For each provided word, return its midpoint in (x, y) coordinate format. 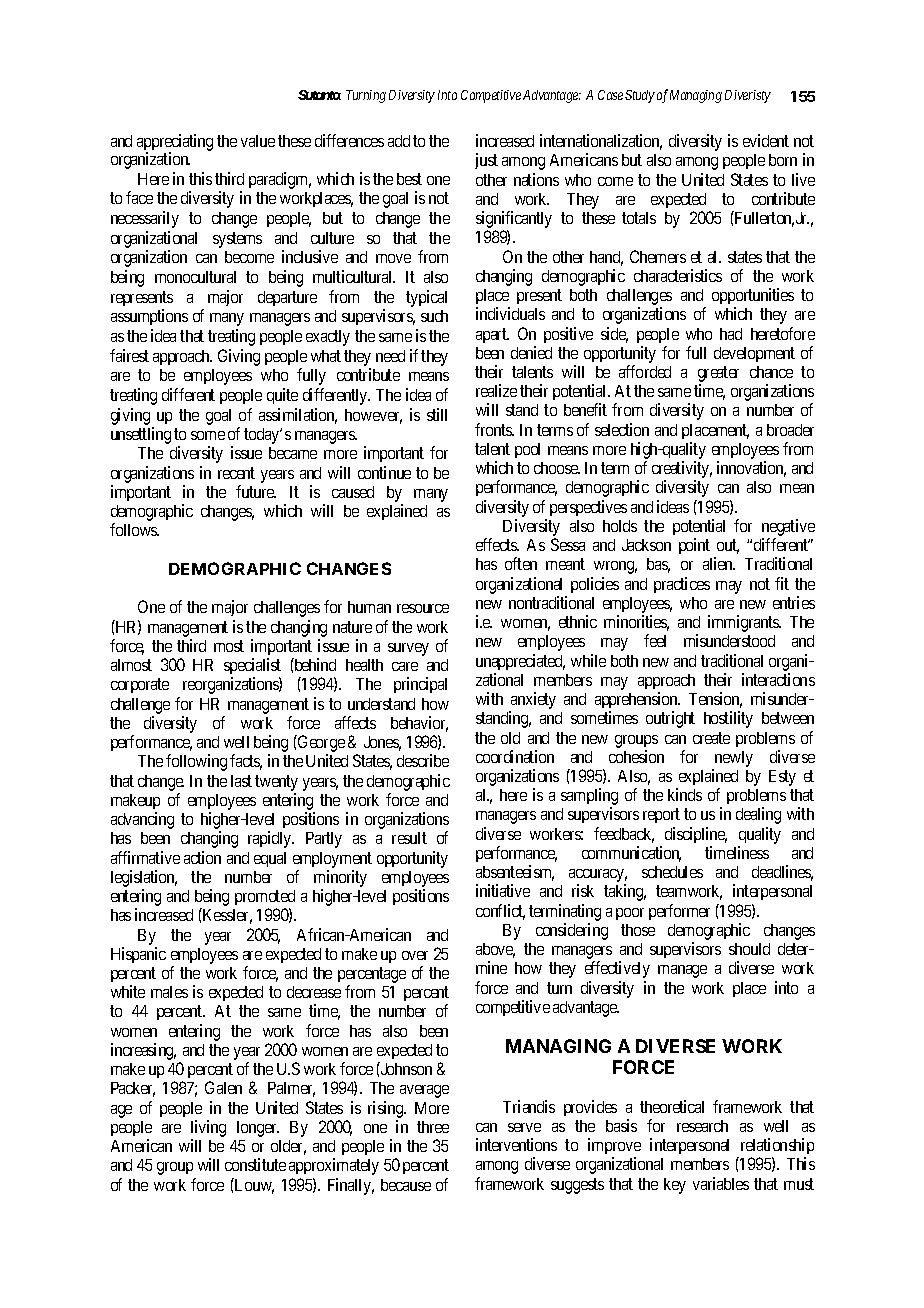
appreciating (175, 143)
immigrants (744, 623)
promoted (265, 899)
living (208, 1130)
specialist (252, 668)
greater (718, 375)
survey (408, 649)
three (433, 1127)
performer (679, 912)
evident (766, 140)
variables (721, 1183)
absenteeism (515, 873)
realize (496, 390)
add (399, 141)
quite (282, 396)
